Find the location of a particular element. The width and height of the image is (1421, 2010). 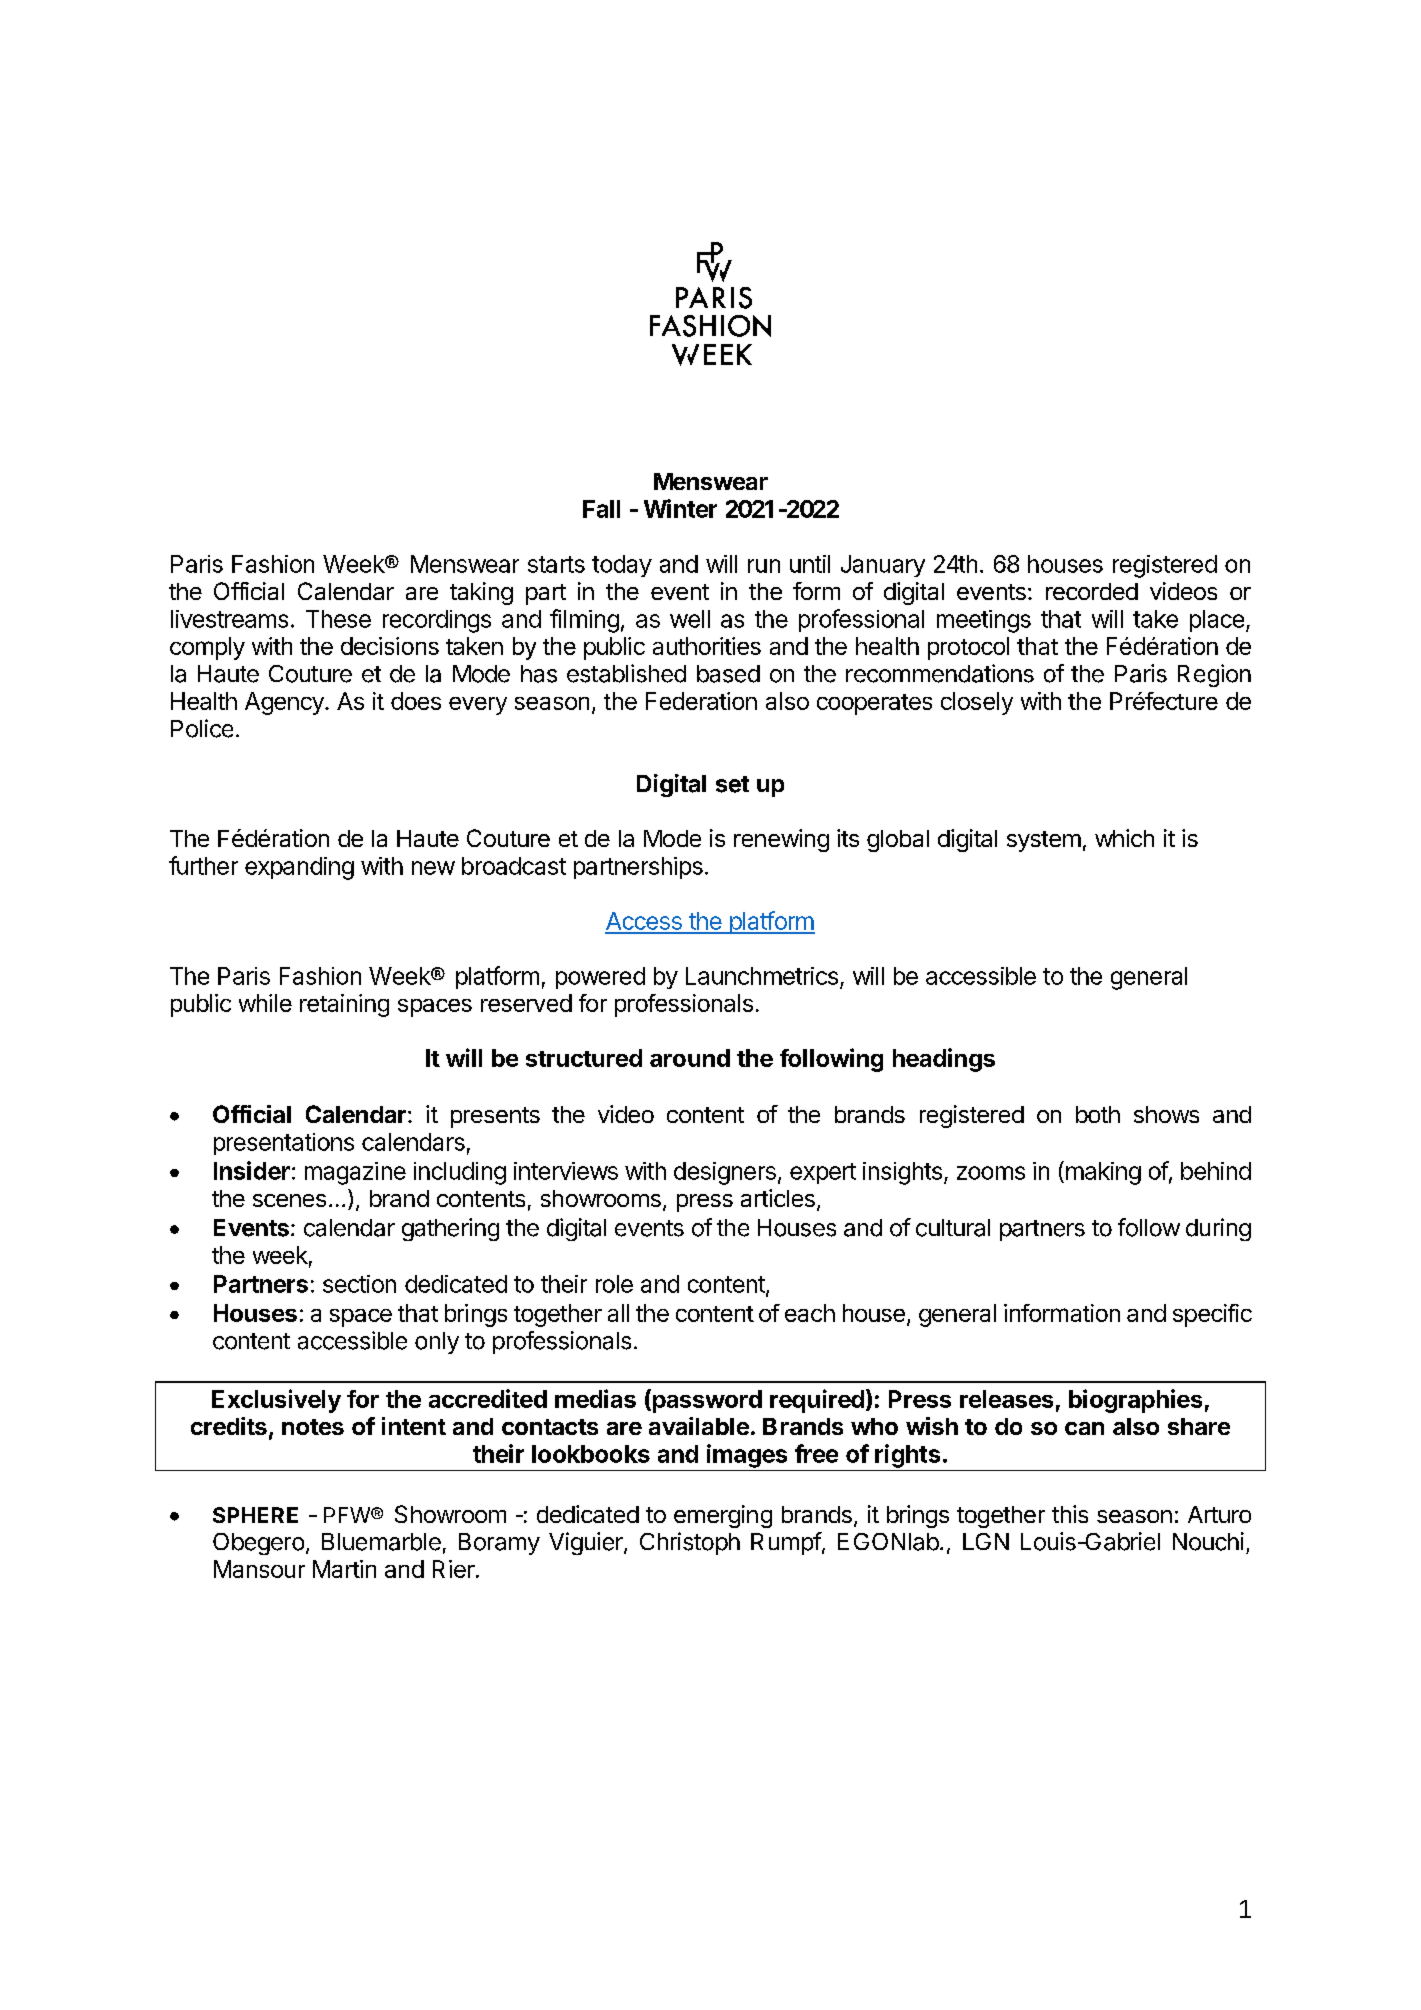

section is located at coordinates (359, 1284).
